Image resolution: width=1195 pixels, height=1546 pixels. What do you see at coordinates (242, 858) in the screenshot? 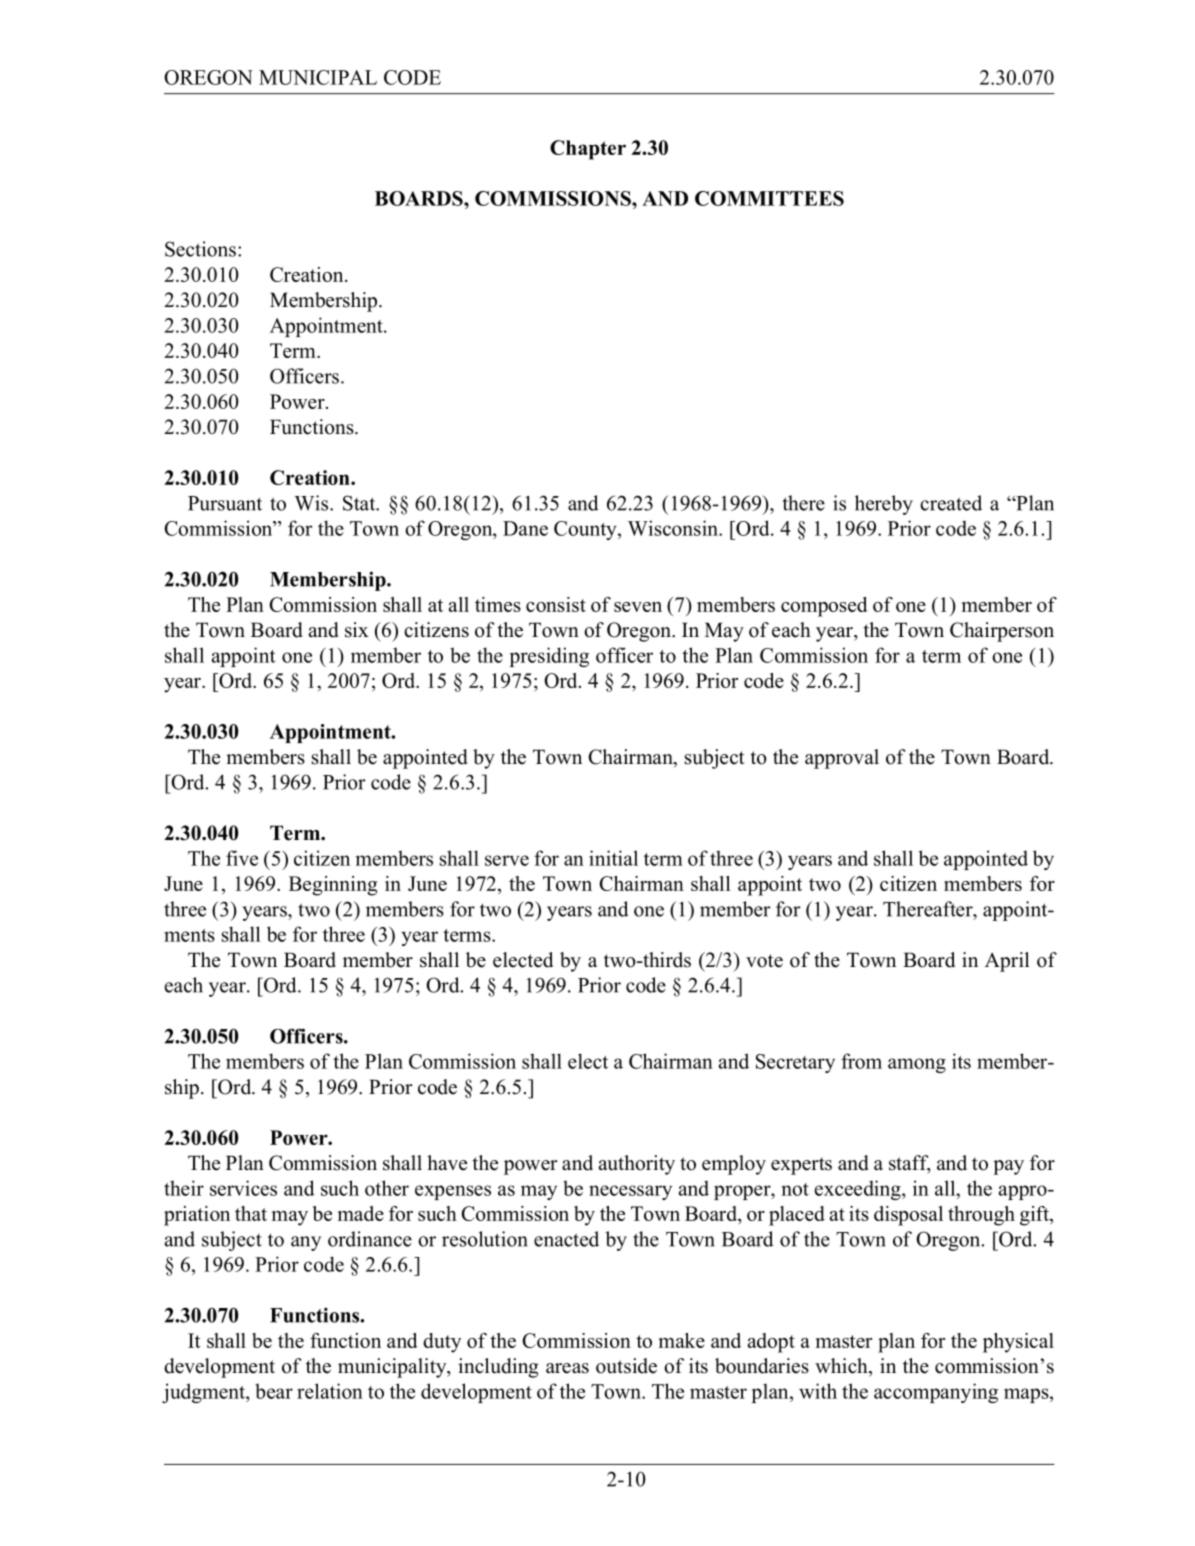
I see `five` at bounding box center [242, 858].
